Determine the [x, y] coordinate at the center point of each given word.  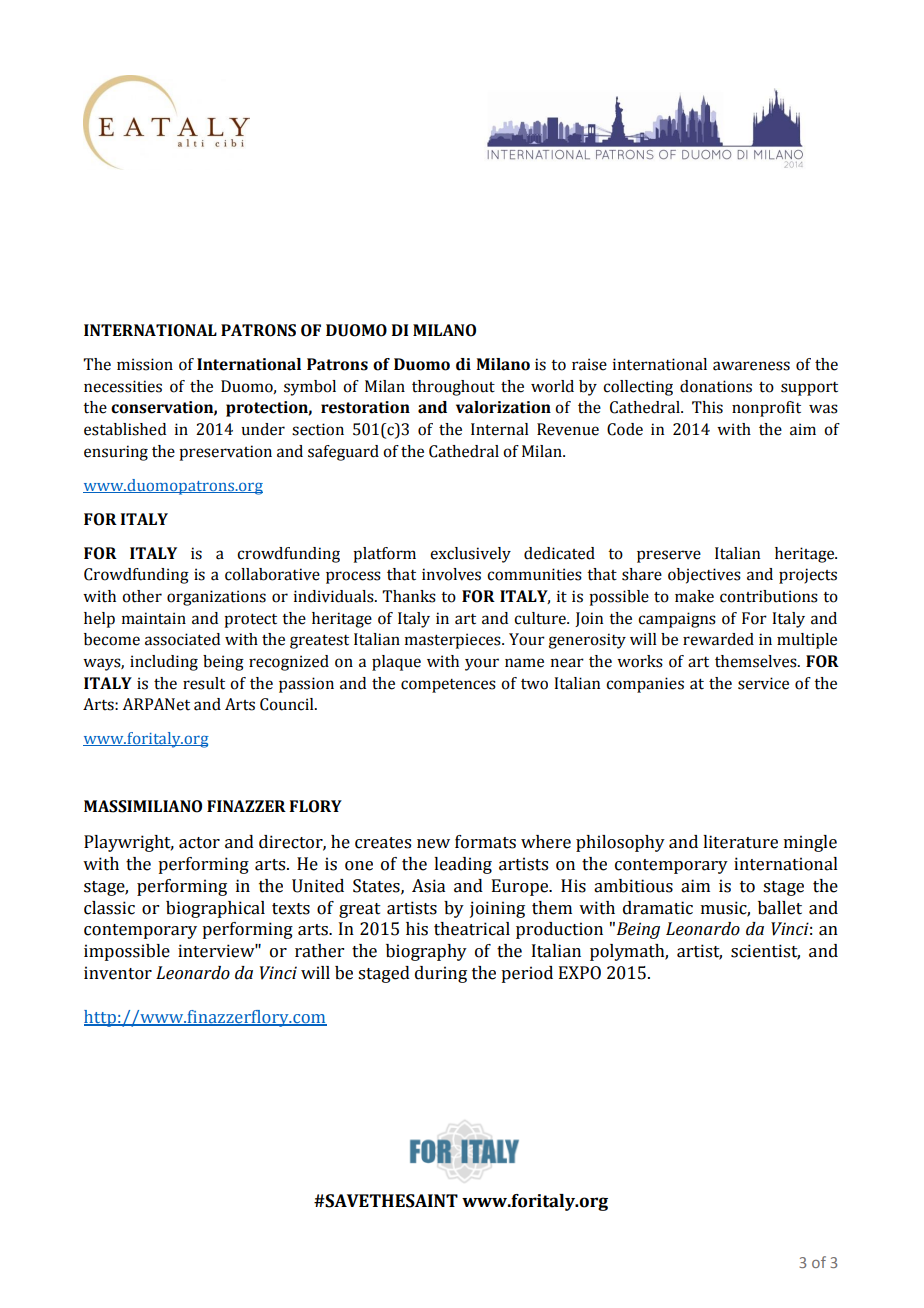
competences [448, 686]
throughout [453, 388]
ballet [780, 908]
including [164, 663]
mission [145, 364]
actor [199, 843]
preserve [669, 556]
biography [426, 952]
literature [740, 842]
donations [716, 386]
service [763, 683]
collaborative [272, 574]
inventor [118, 973]
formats [485, 842]
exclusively [470, 555]
